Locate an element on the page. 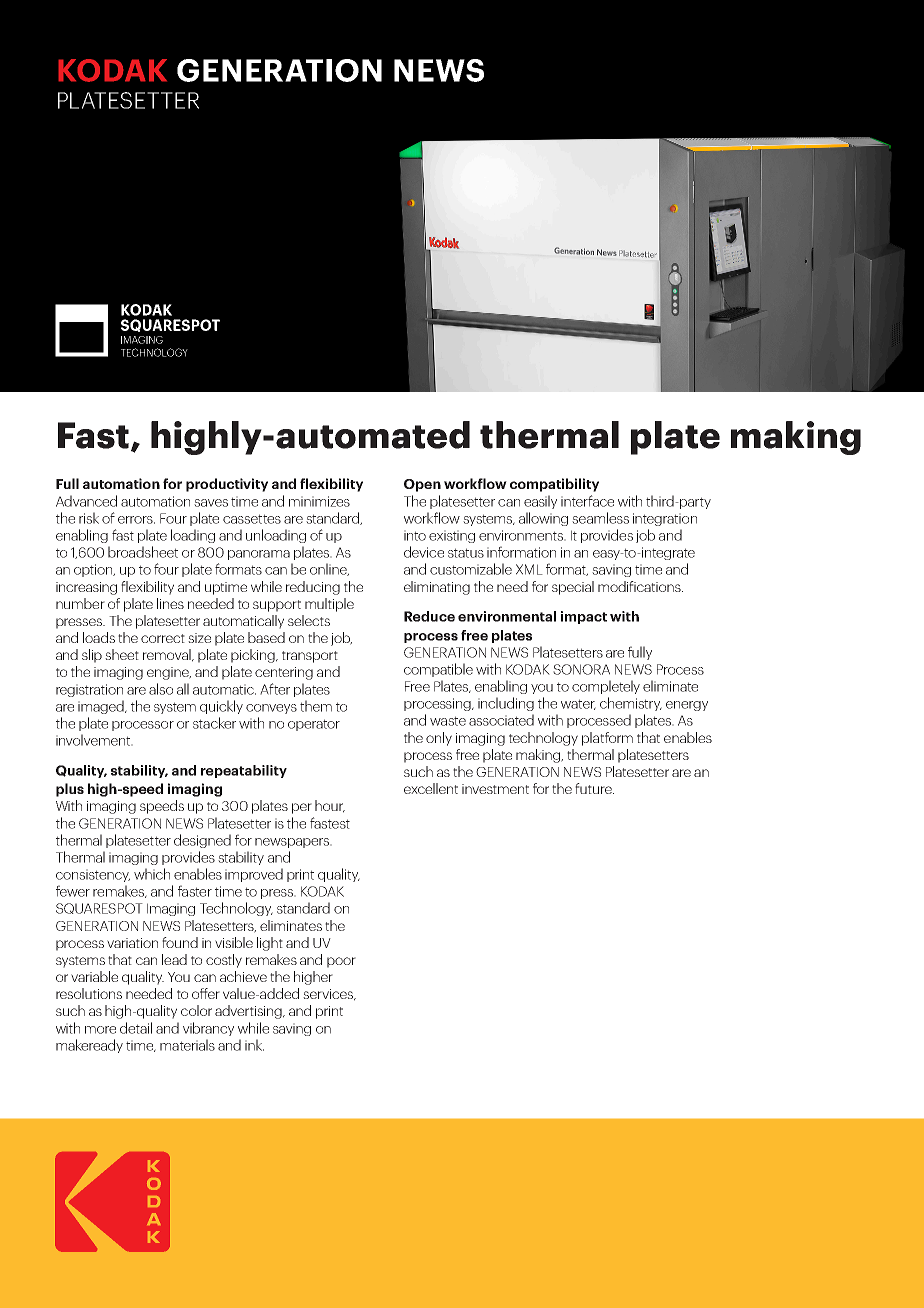  interface is located at coordinates (587, 501).
